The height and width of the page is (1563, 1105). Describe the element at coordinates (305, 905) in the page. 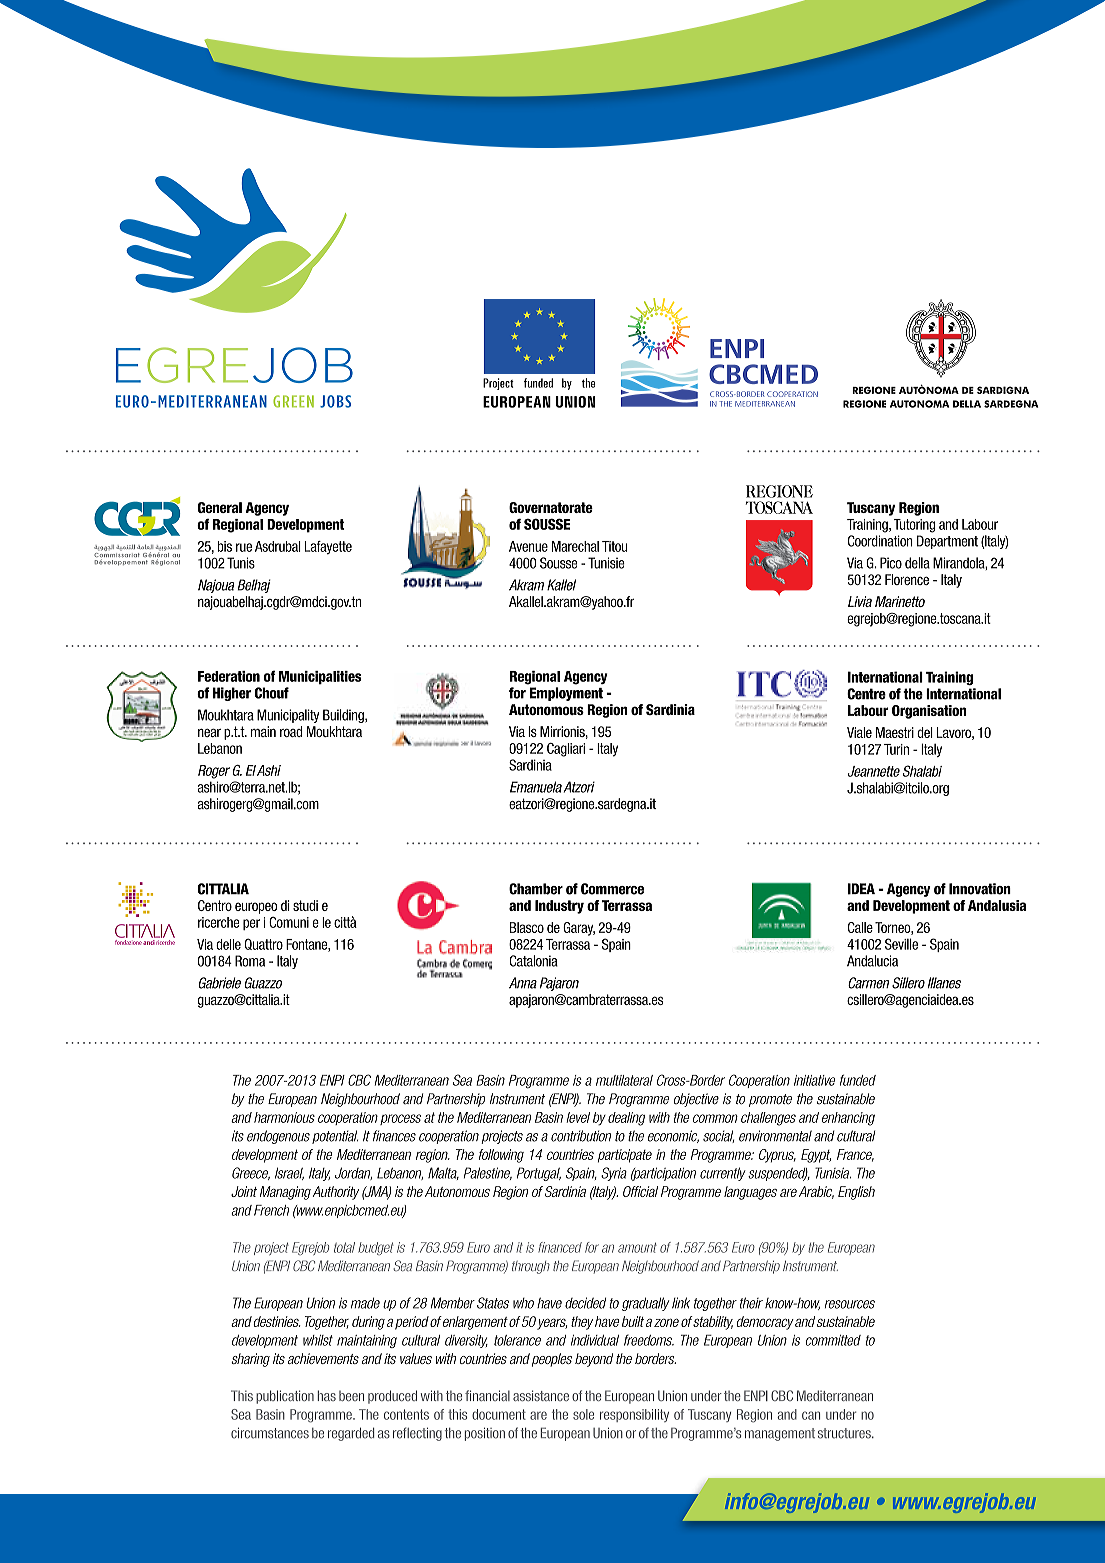

I see `studi` at that location.
